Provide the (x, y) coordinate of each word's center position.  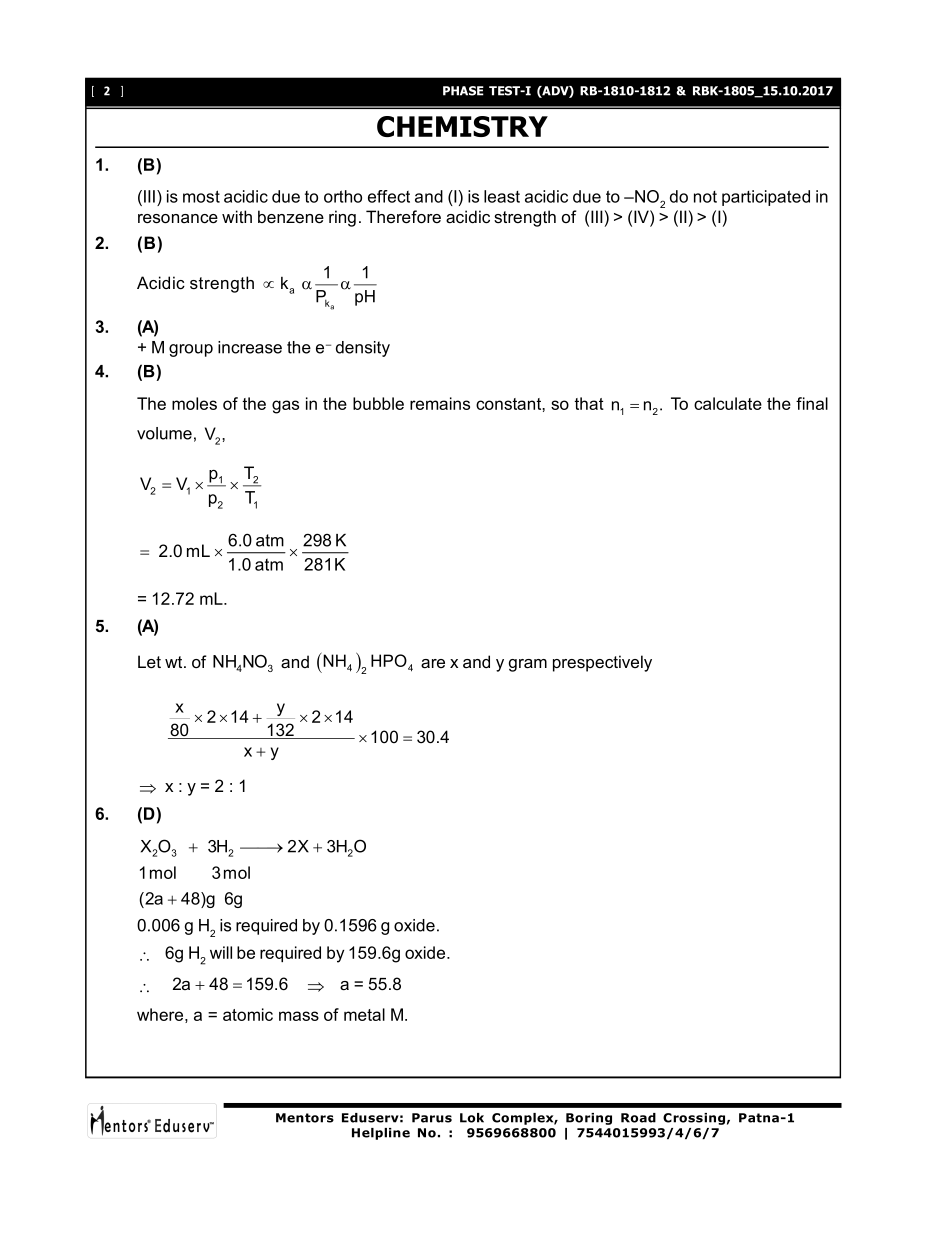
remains (440, 403)
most (201, 196)
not (705, 197)
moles (194, 403)
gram (528, 665)
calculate (728, 403)
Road (638, 1118)
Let (149, 661)
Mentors (305, 1118)
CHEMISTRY (462, 126)
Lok (472, 1118)
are (433, 663)
